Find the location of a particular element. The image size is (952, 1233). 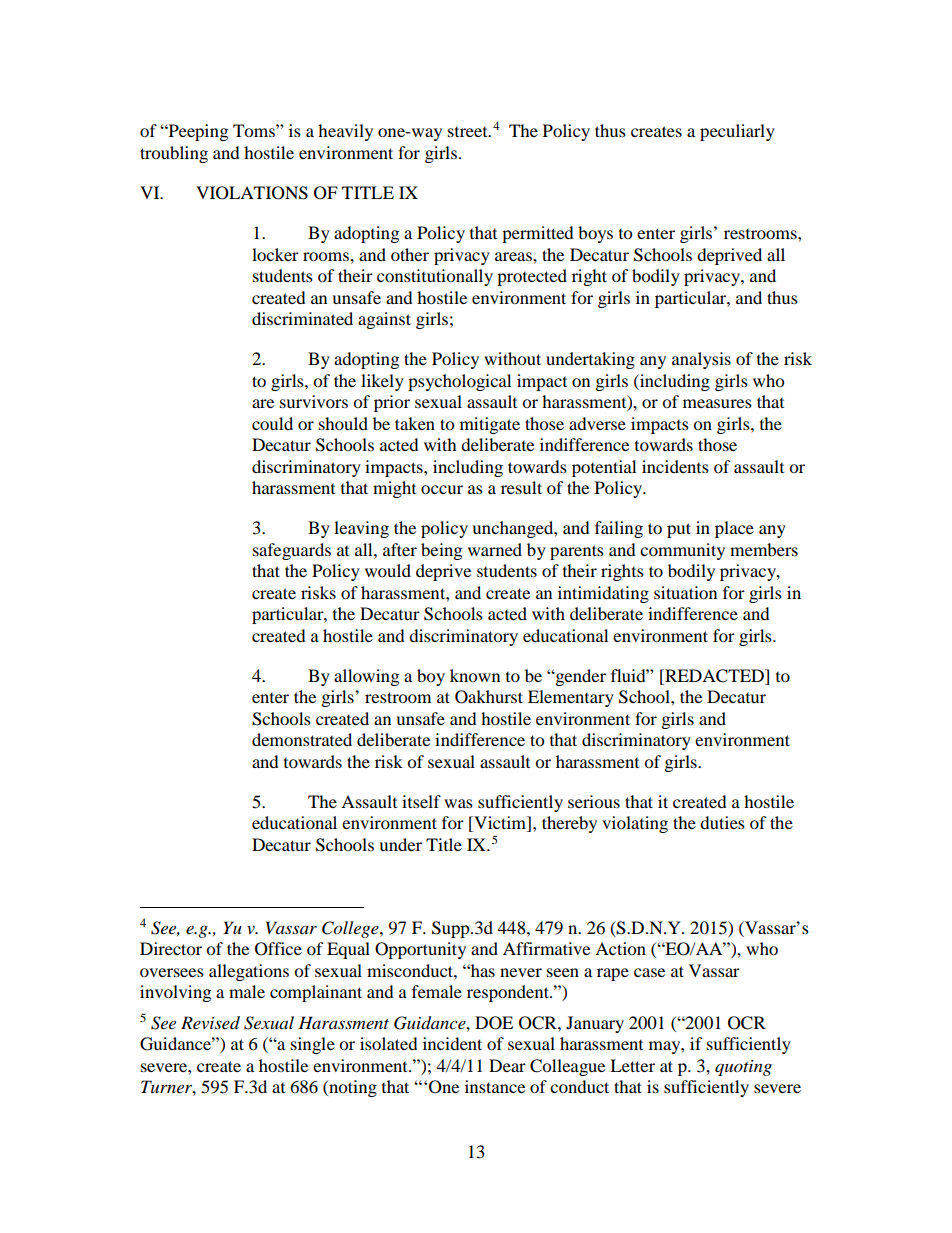

Revised is located at coordinates (210, 1023).
